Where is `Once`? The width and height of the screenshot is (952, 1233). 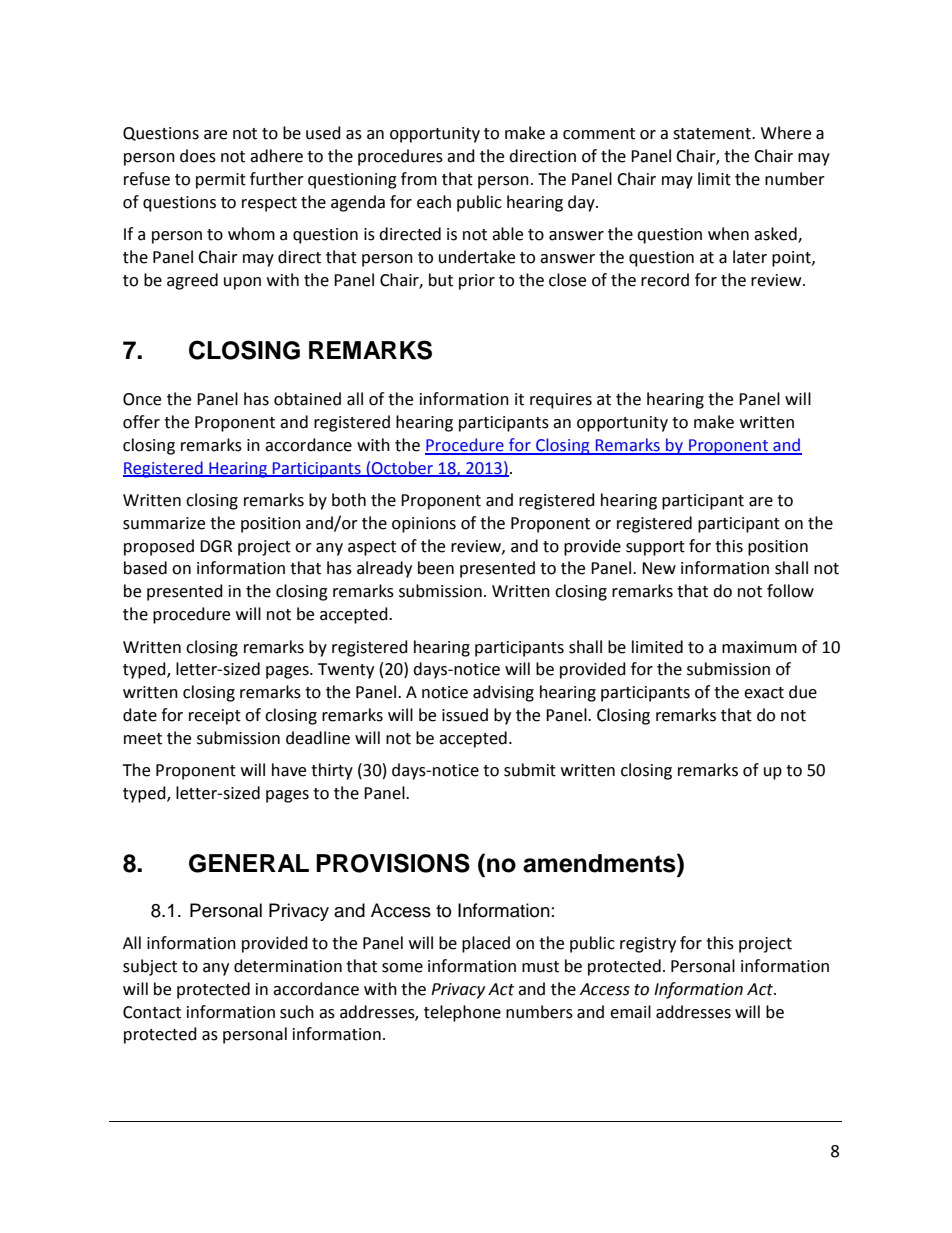
Once is located at coordinates (142, 399).
